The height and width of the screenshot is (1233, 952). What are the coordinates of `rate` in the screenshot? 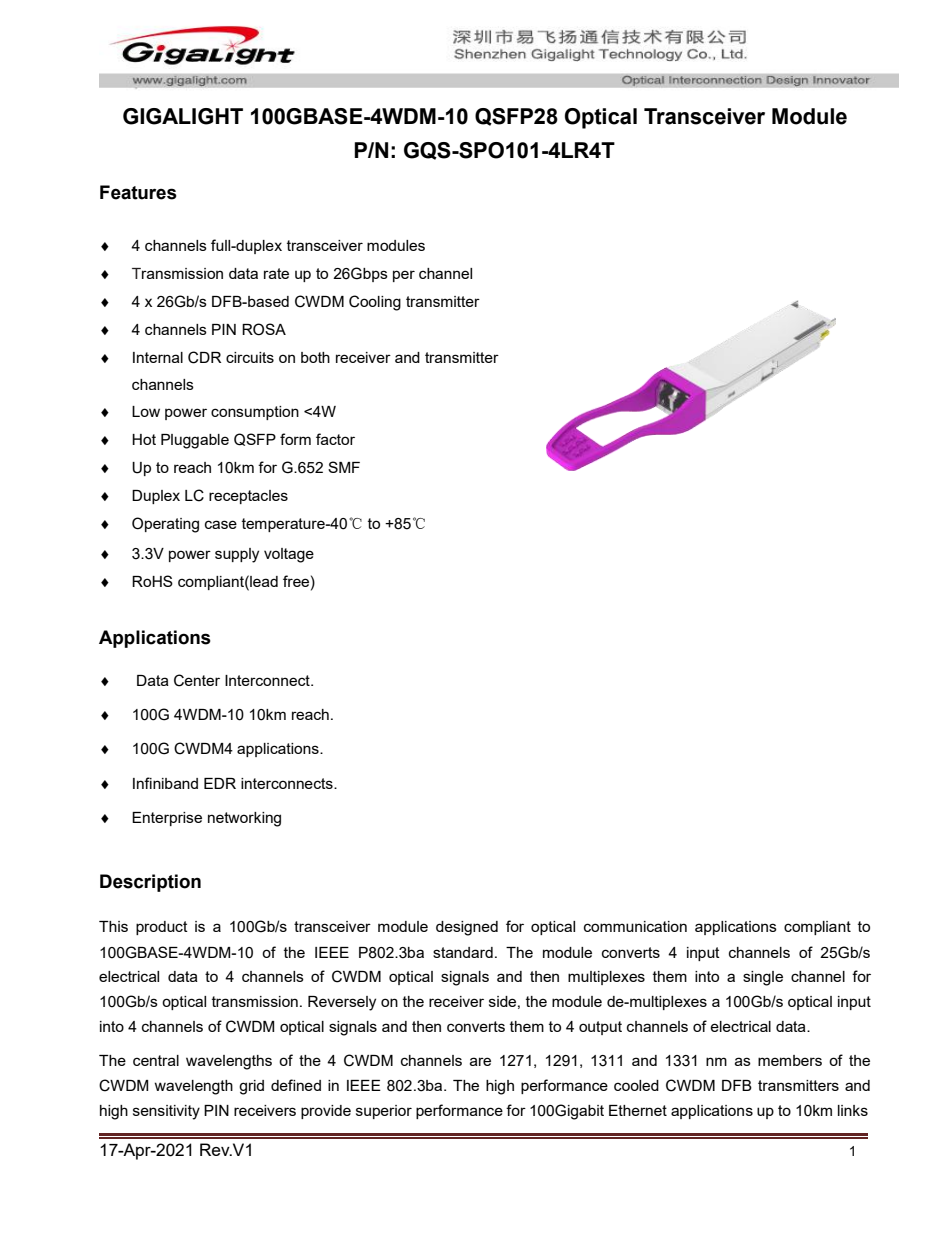 It's located at (276, 273).
